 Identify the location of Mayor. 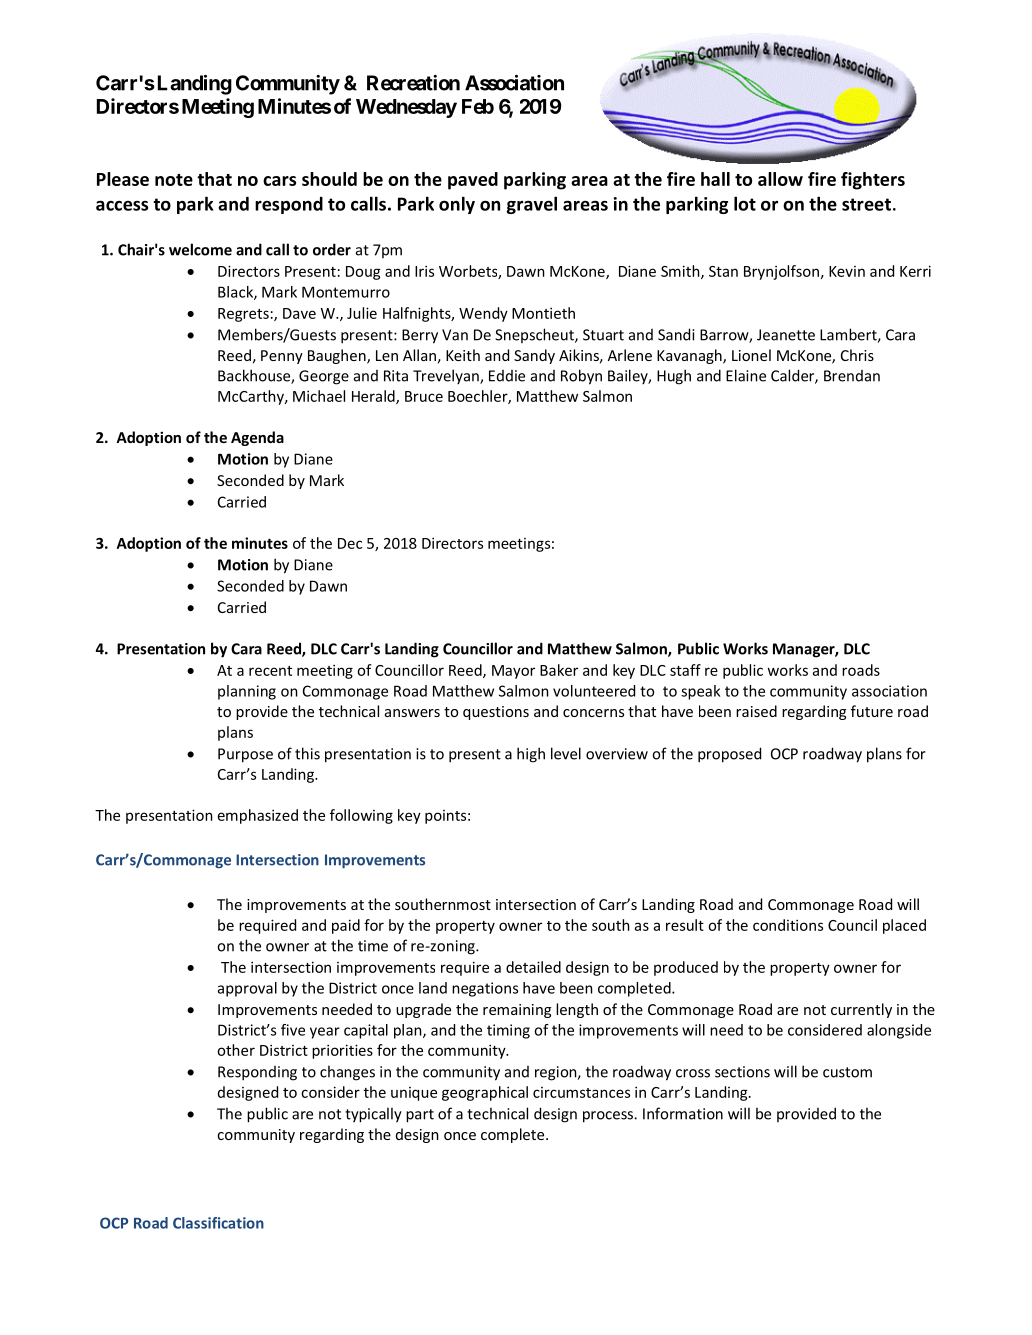
(513, 672).
